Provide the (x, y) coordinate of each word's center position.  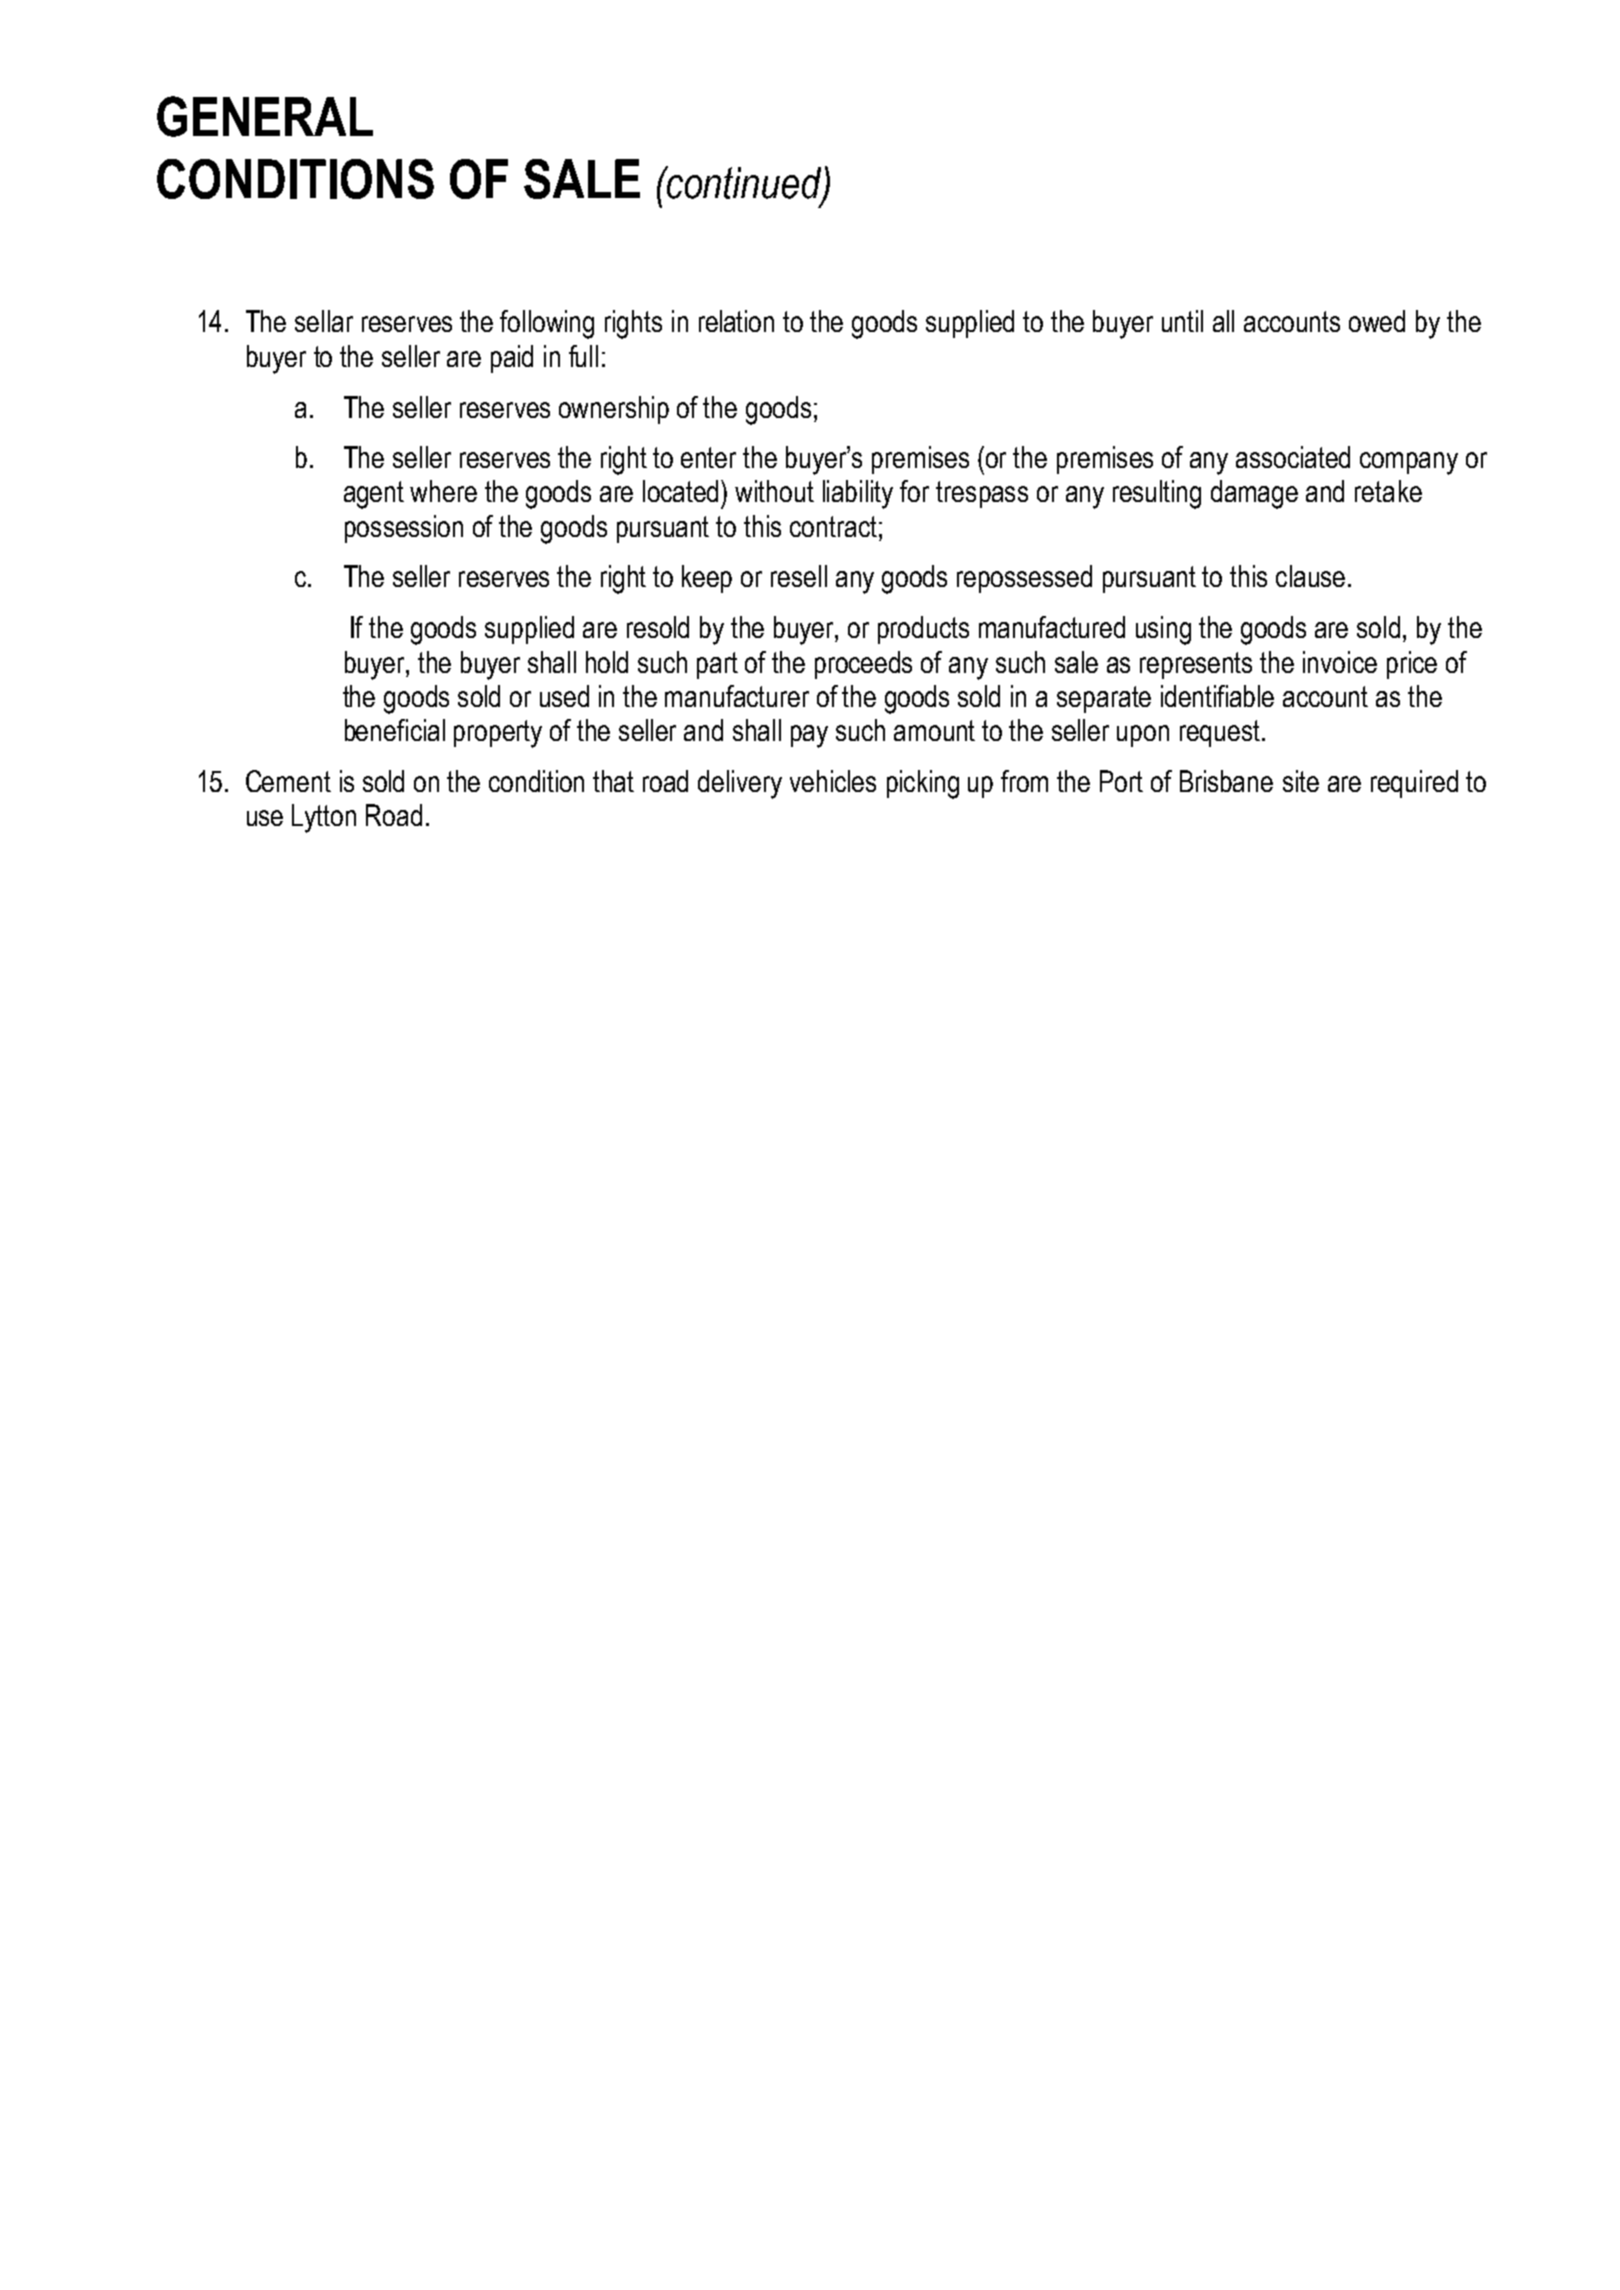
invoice (1340, 662)
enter (708, 457)
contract (833, 526)
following (547, 324)
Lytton (324, 818)
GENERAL (265, 116)
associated (1293, 457)
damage (1254, 494)
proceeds (863, 665)
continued (744, 183)
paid (512, 359)
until (1182, 321)
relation (736, 321)
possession (404, 529)
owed (1377, 321)
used (564, 696)
